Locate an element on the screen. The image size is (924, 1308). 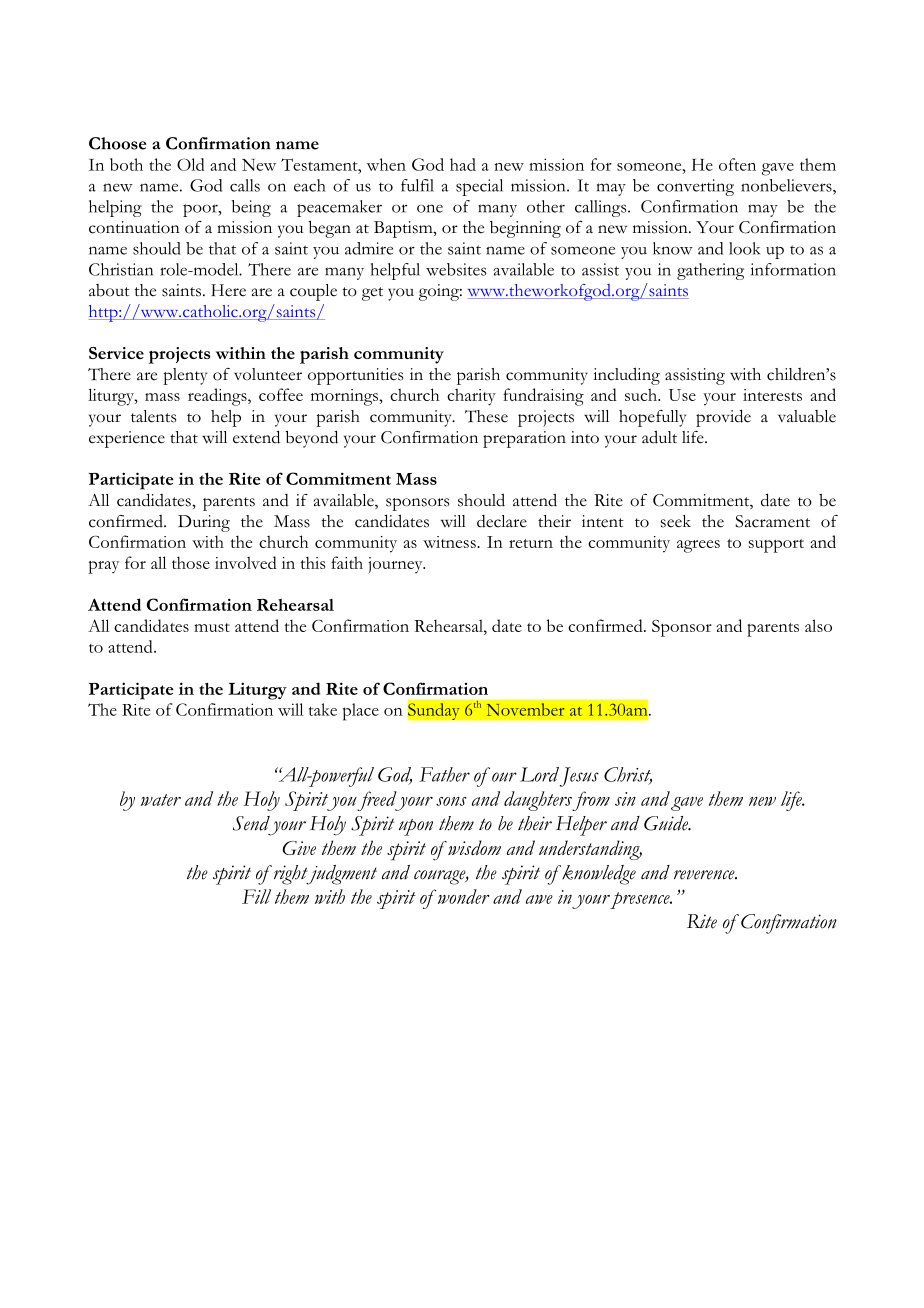
often is located at coordinates (737, 164).
